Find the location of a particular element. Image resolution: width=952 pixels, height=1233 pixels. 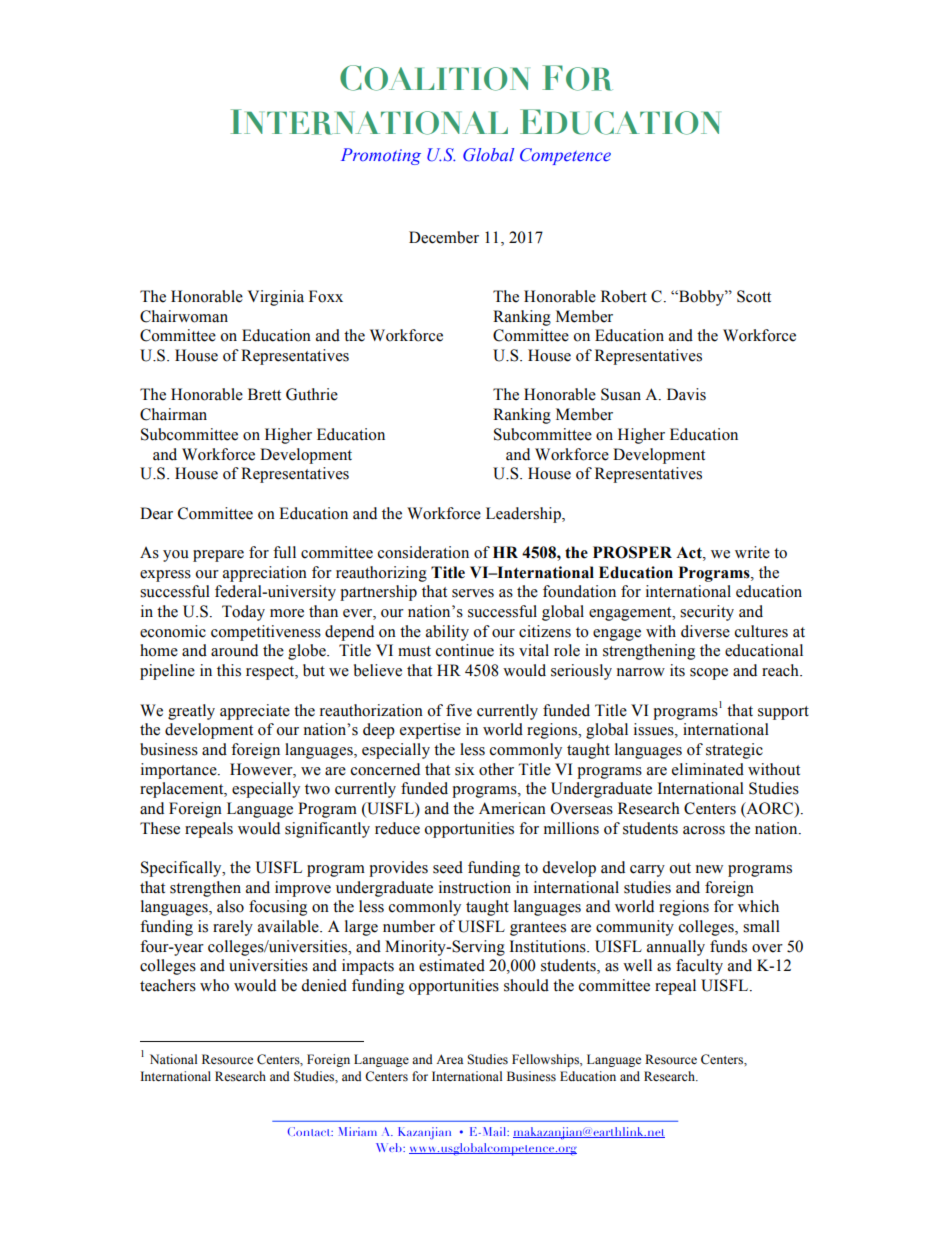

new is located at coordinates (709, 869).
